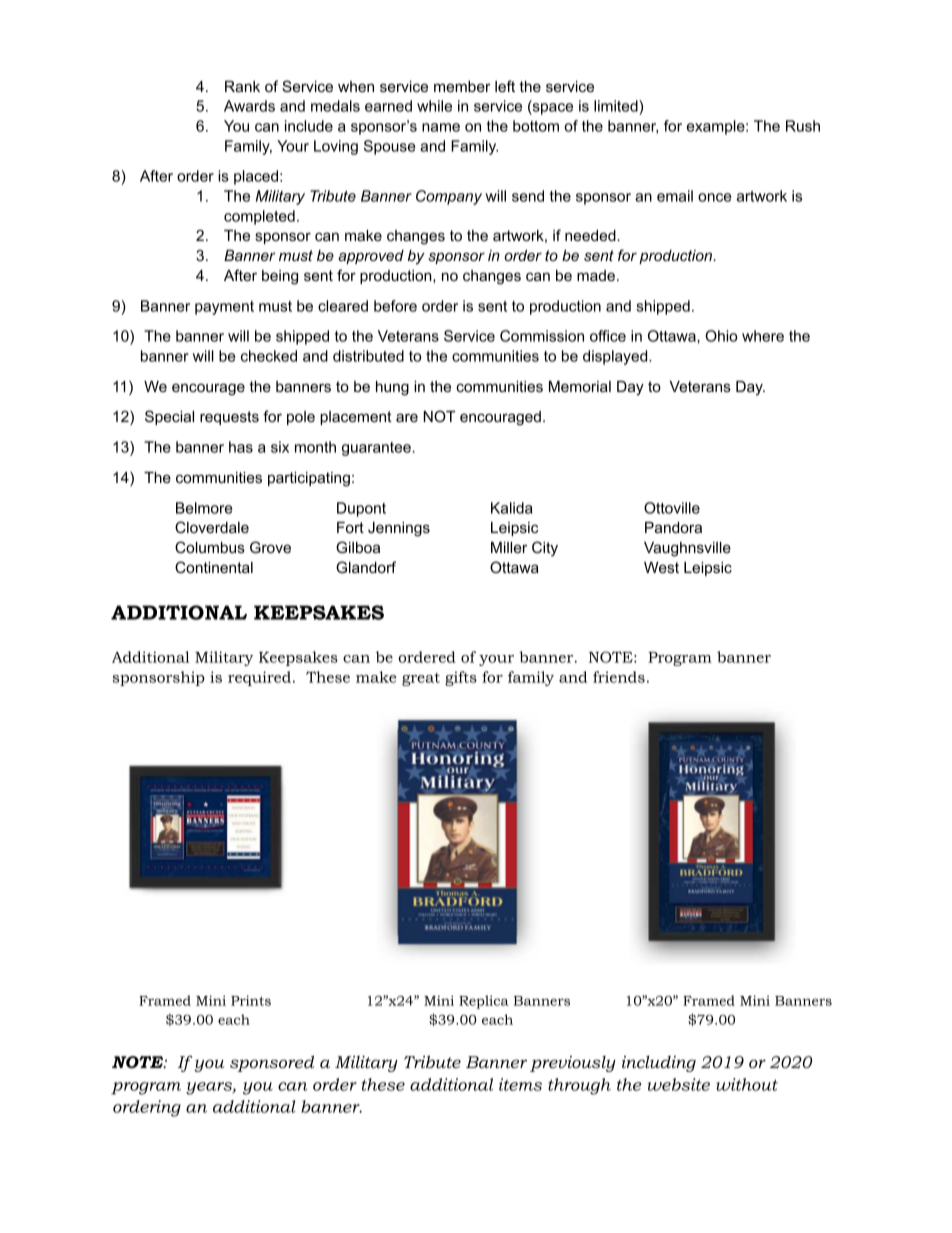 The width and height of the screenshot is (952, 1233). I want to click on West, so click(661, 567).
